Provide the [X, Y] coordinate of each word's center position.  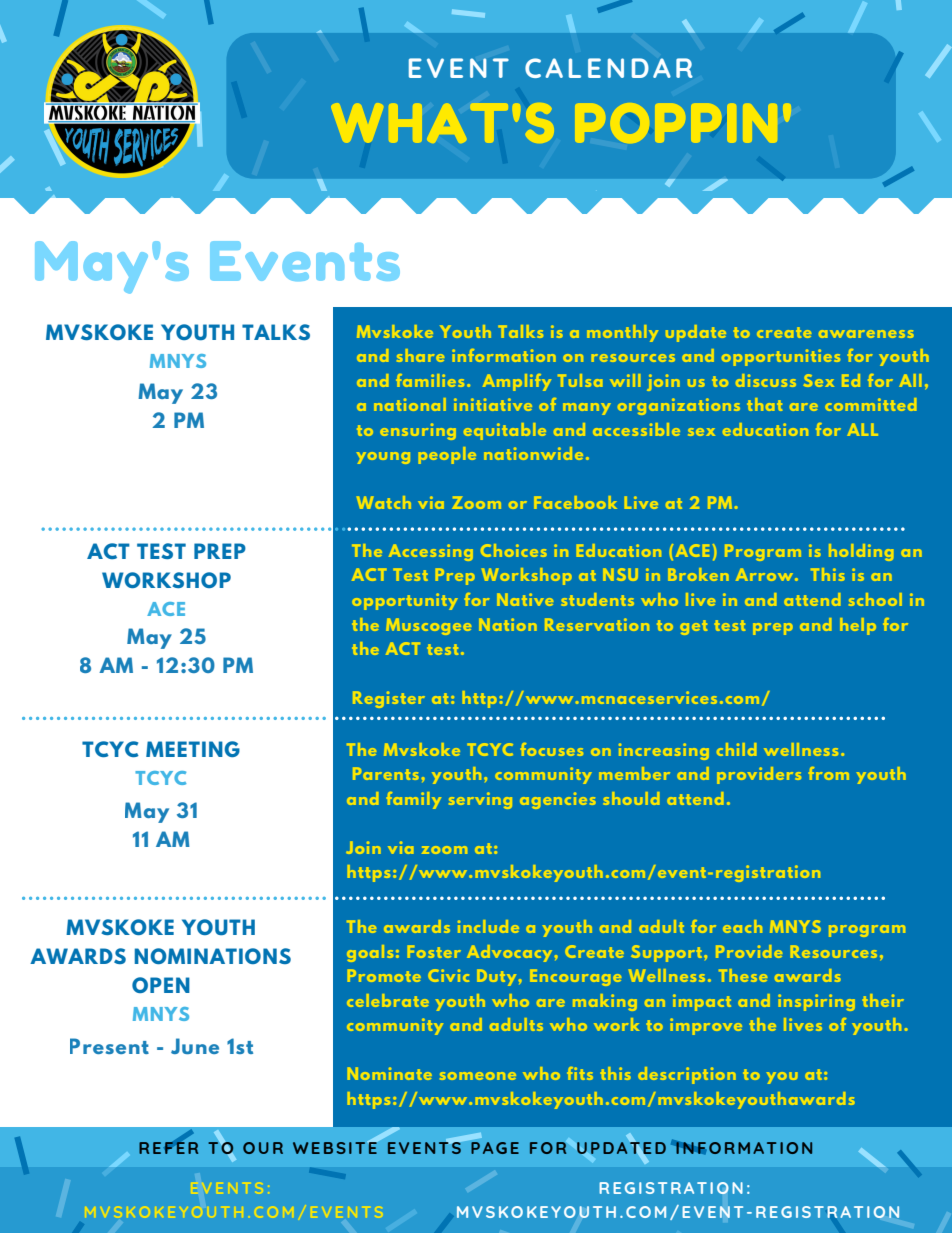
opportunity [405, 601]
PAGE [494, 1146]
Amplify [517, 382]
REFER [168, 1147]
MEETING [193, 749]
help [858, 626]
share [420, 355]
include [488, 926]
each [742, 926]
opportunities [781, 357]
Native [525, 599]
